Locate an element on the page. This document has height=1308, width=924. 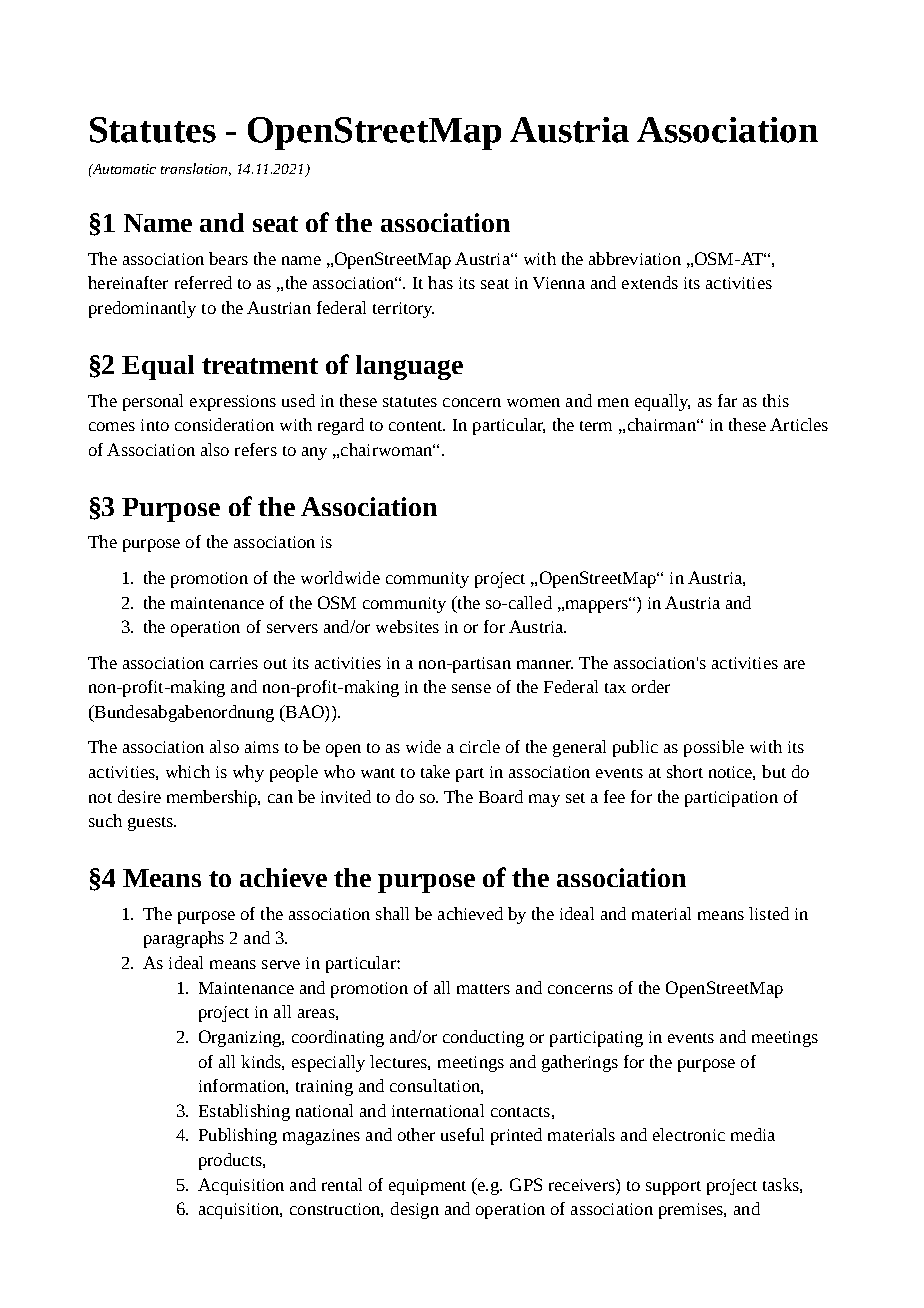
has is located at coordinates (440, 282).
